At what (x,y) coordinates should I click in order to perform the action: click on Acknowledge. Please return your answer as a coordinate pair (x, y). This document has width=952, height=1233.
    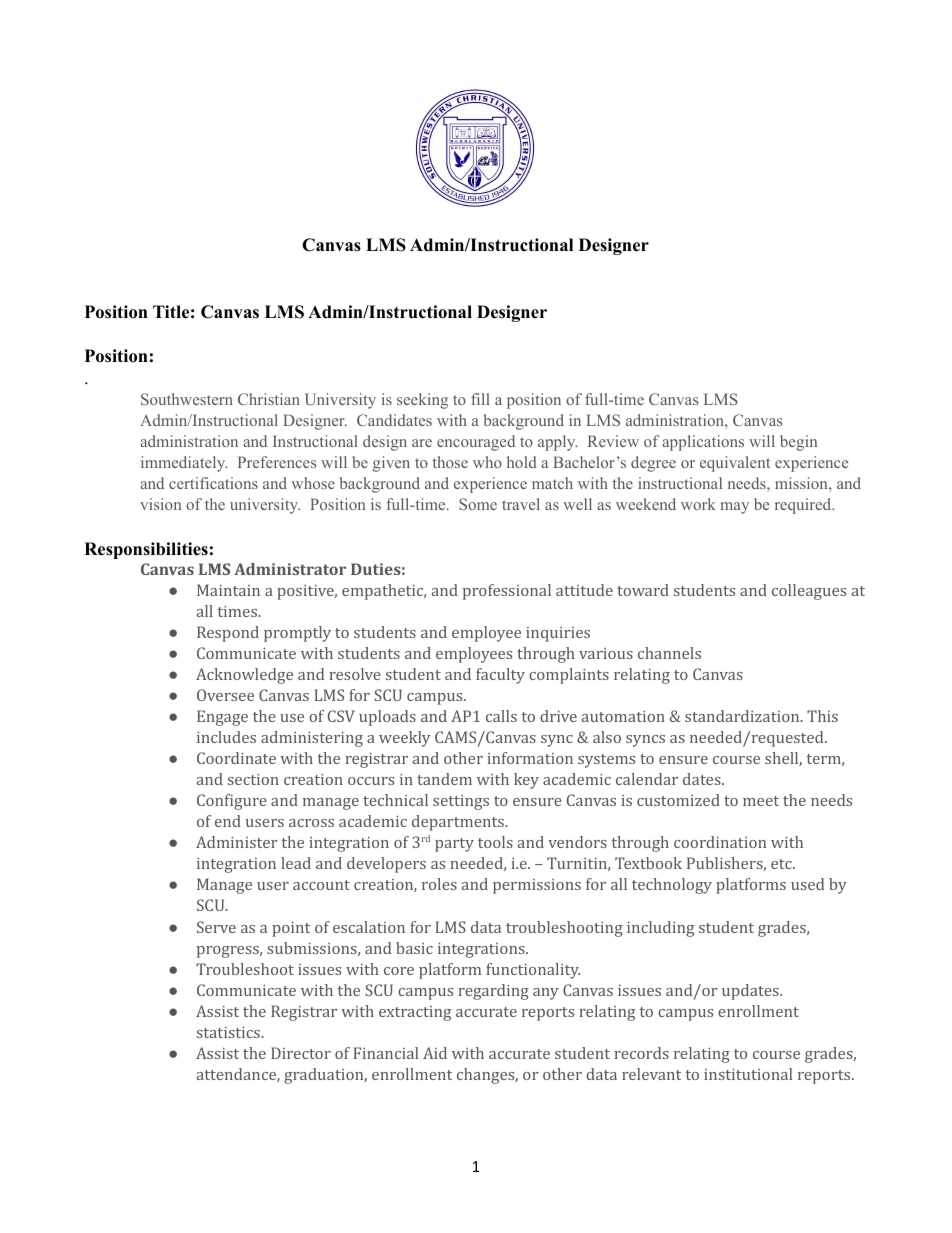
    Looking at the image, I should click on (244, 676).
